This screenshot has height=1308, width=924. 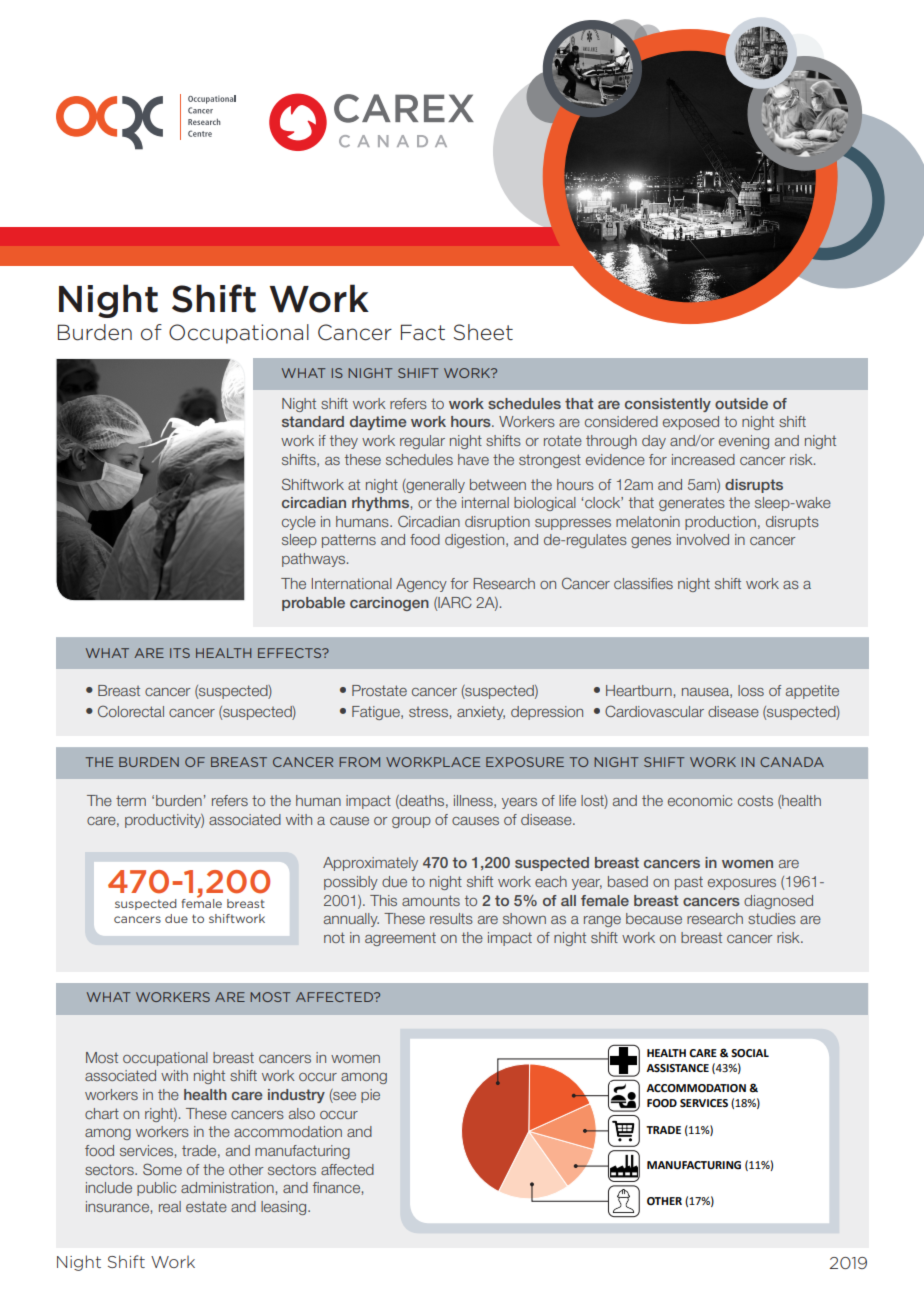 I want to click on carcinogen, so click(x=389, y=604).
